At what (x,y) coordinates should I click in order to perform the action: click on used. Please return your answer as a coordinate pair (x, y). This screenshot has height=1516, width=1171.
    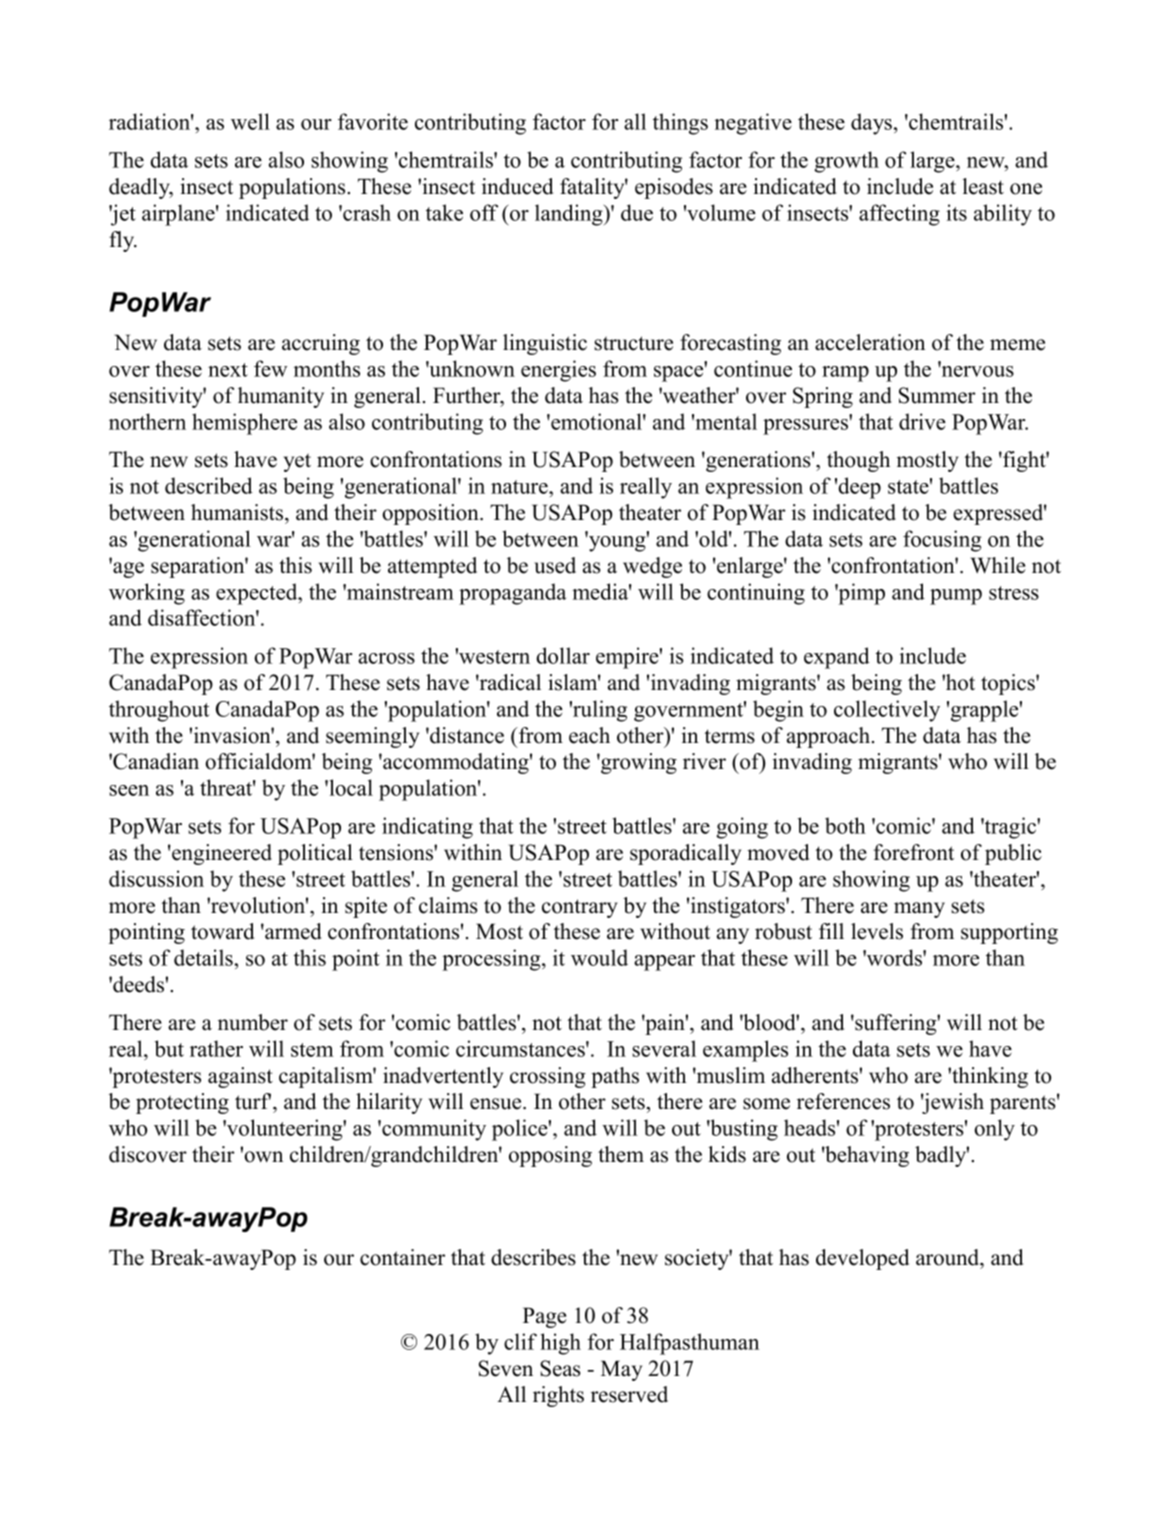
    Looking at the image, I should click on (555, 565).
